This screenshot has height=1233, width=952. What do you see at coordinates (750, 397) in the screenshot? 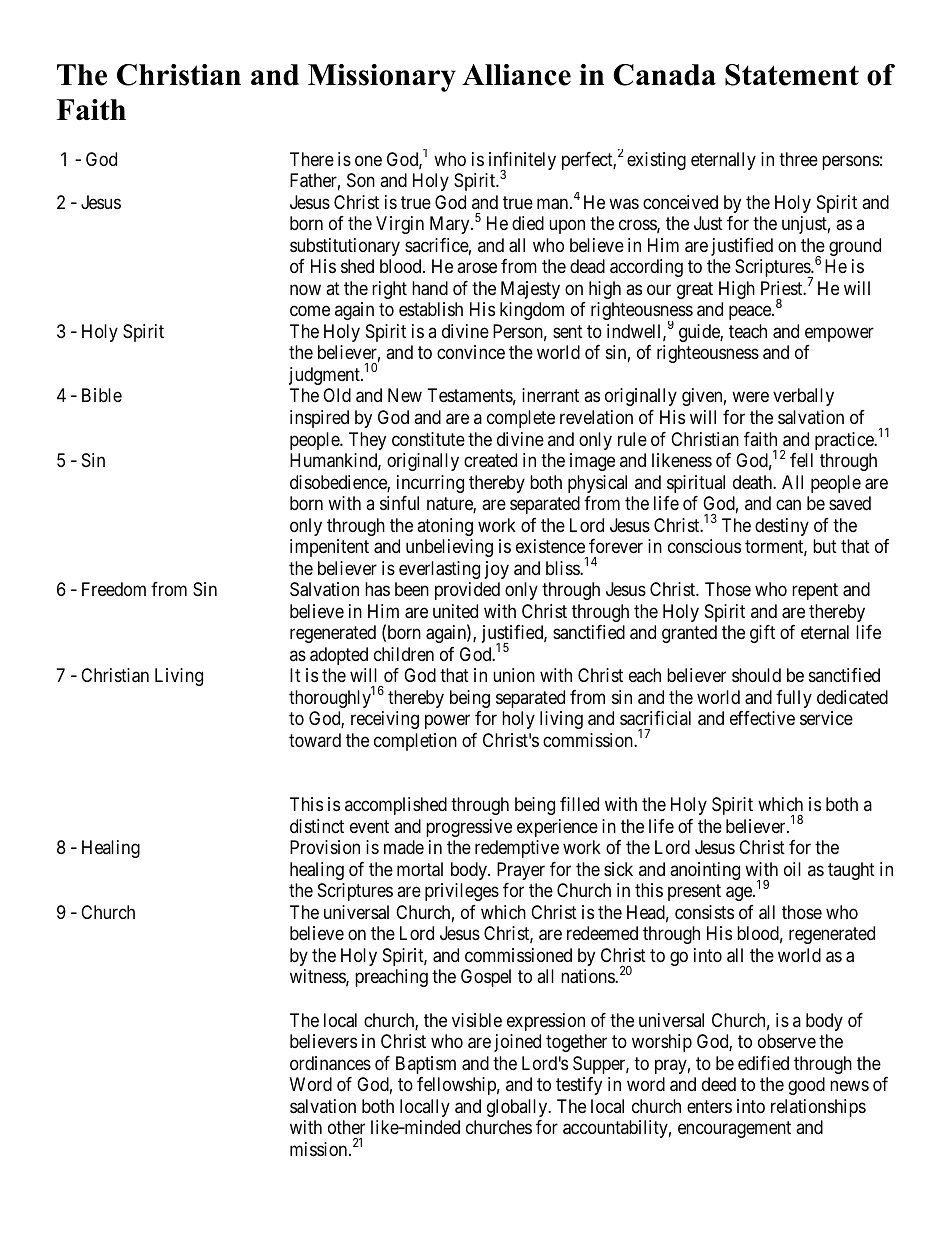
I see `were` at bounding box center [750, 397].
